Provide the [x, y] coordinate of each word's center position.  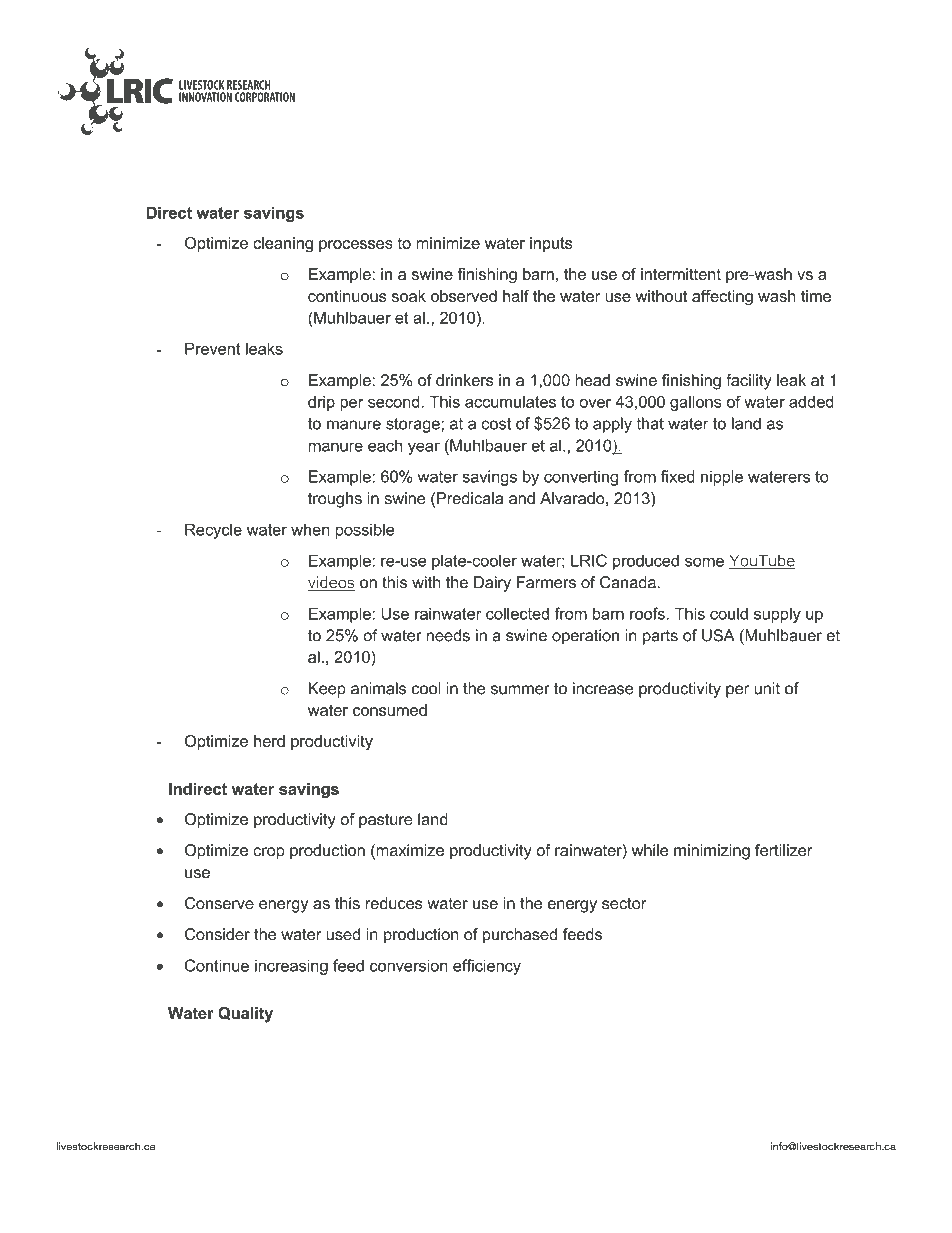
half [516, 296]
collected [517, 613]
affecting [722, 298]
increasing [291, 967]
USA [718, 635]
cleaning [283, 245]
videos [331, 583]
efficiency [487, 967]
